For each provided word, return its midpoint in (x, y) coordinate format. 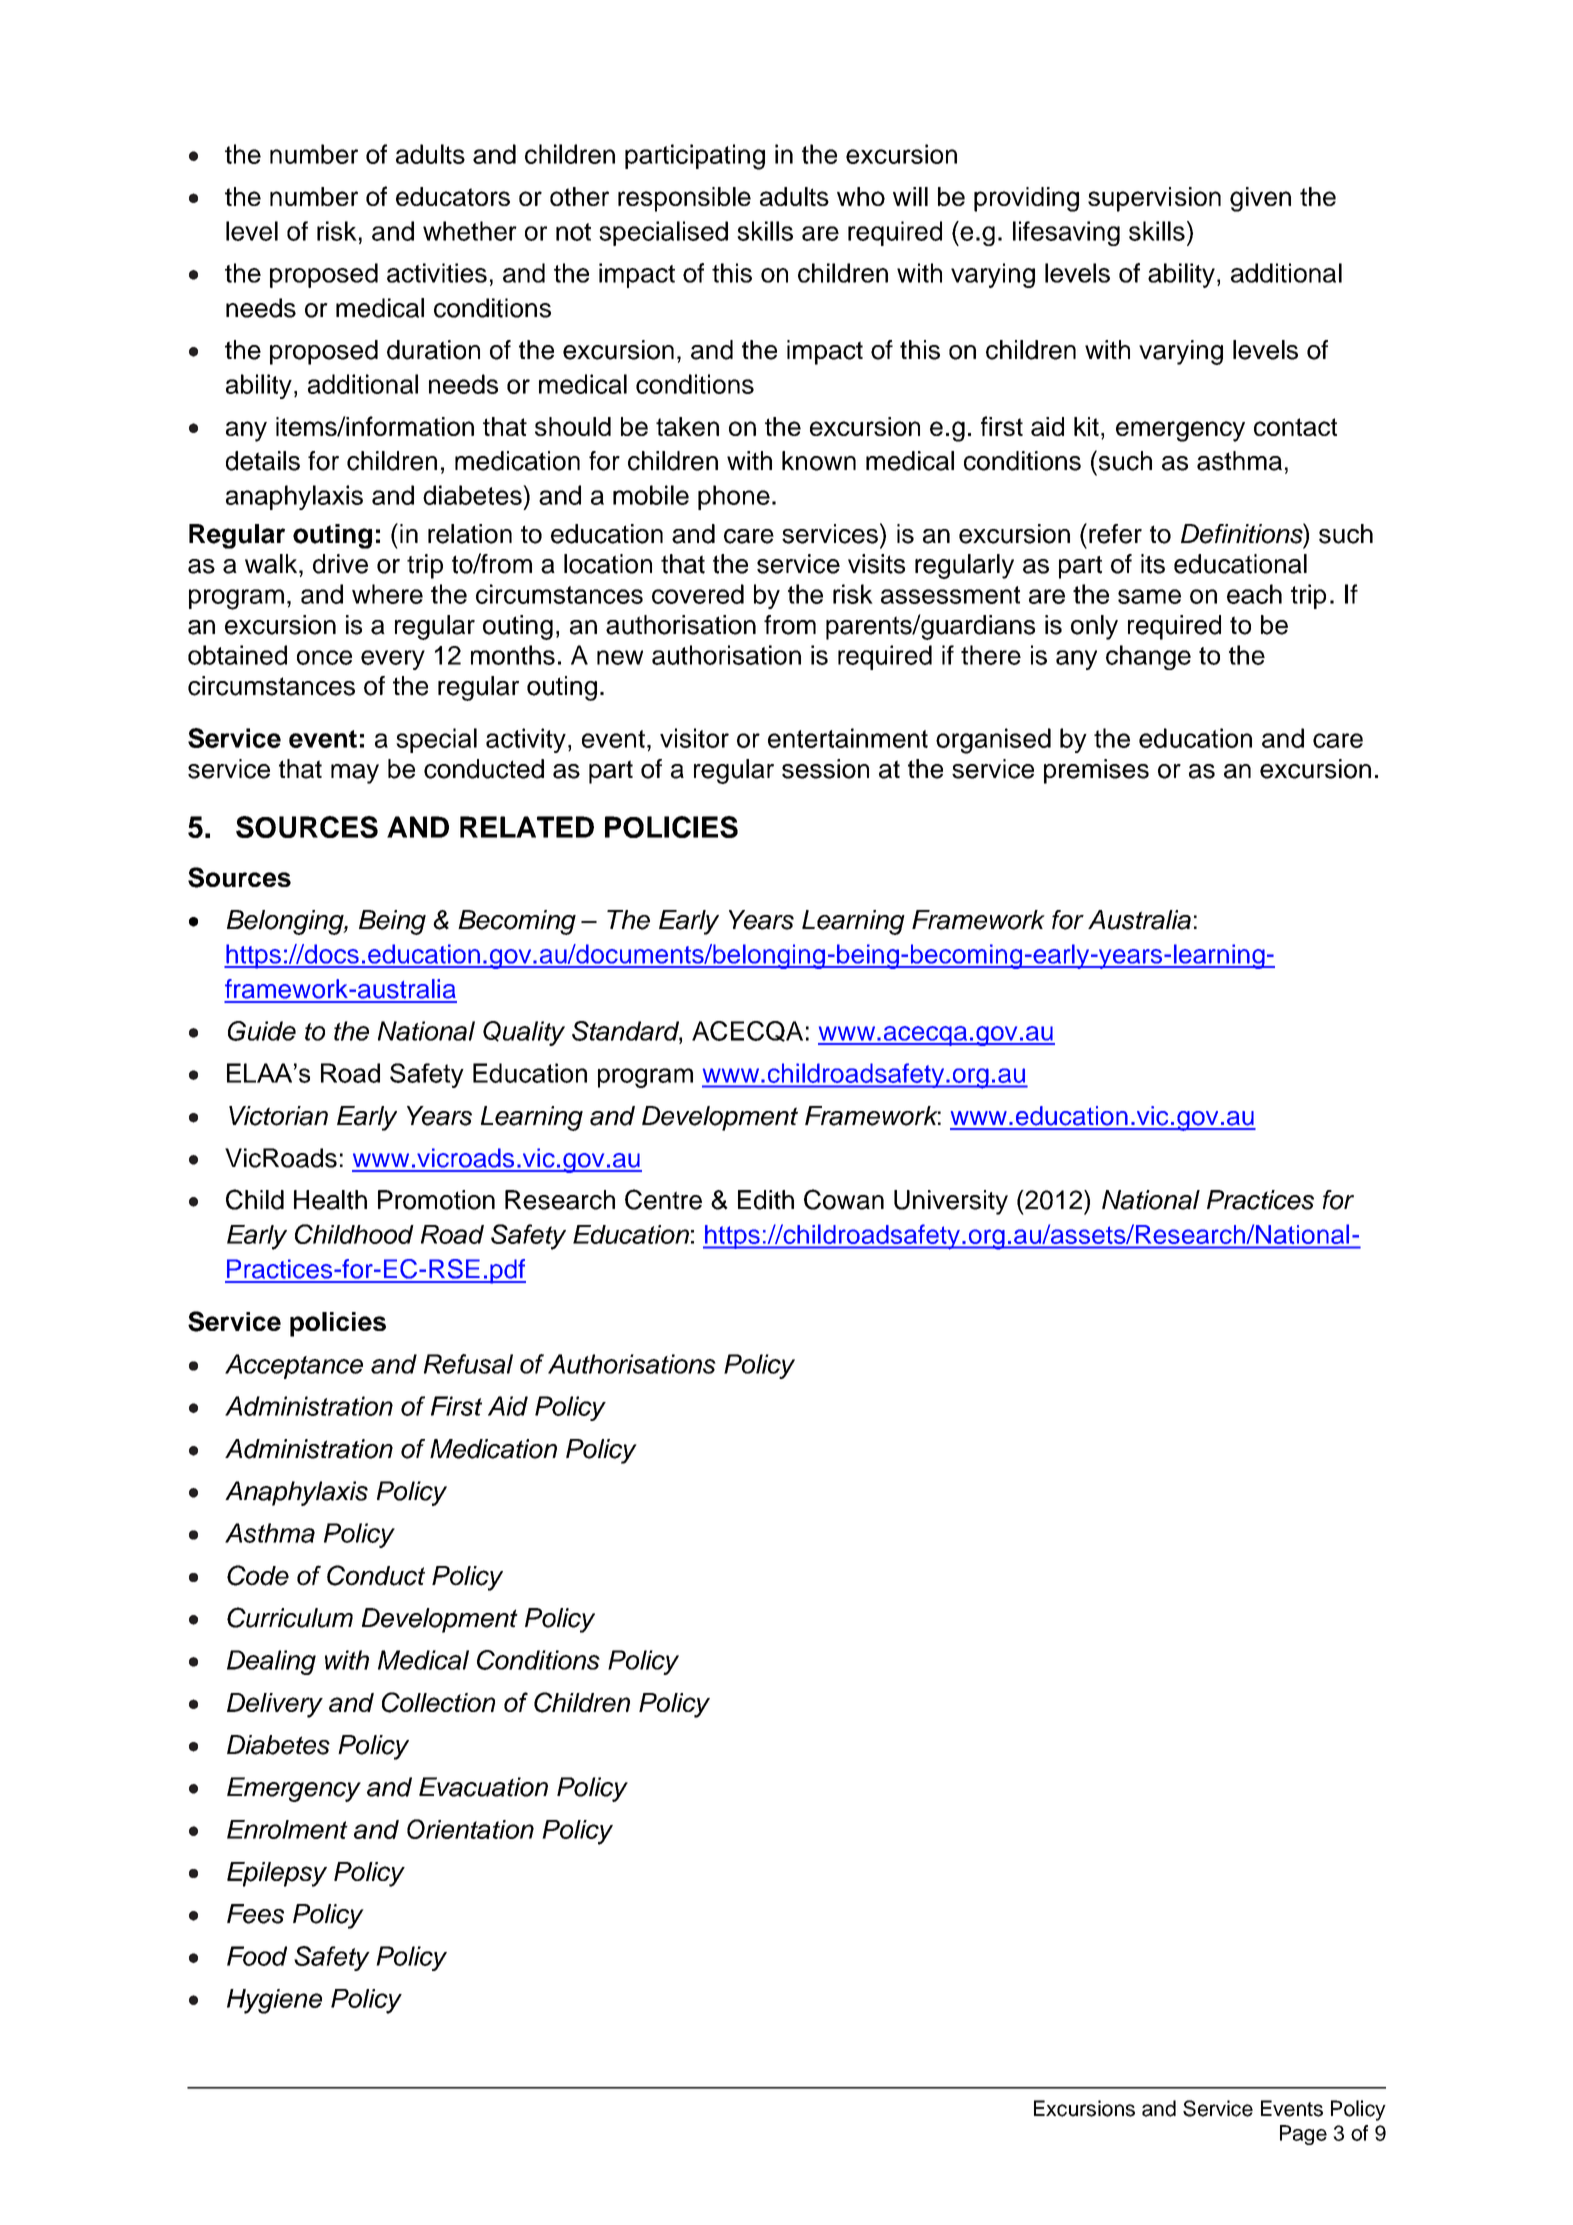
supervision (1154, 199)
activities (437, 273)
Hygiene (274, 2001)
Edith (766, 1200)
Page (1303, 2135)
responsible (684, 199)
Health (330, 1200)
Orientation (470, 1829)
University (951, 1202)
